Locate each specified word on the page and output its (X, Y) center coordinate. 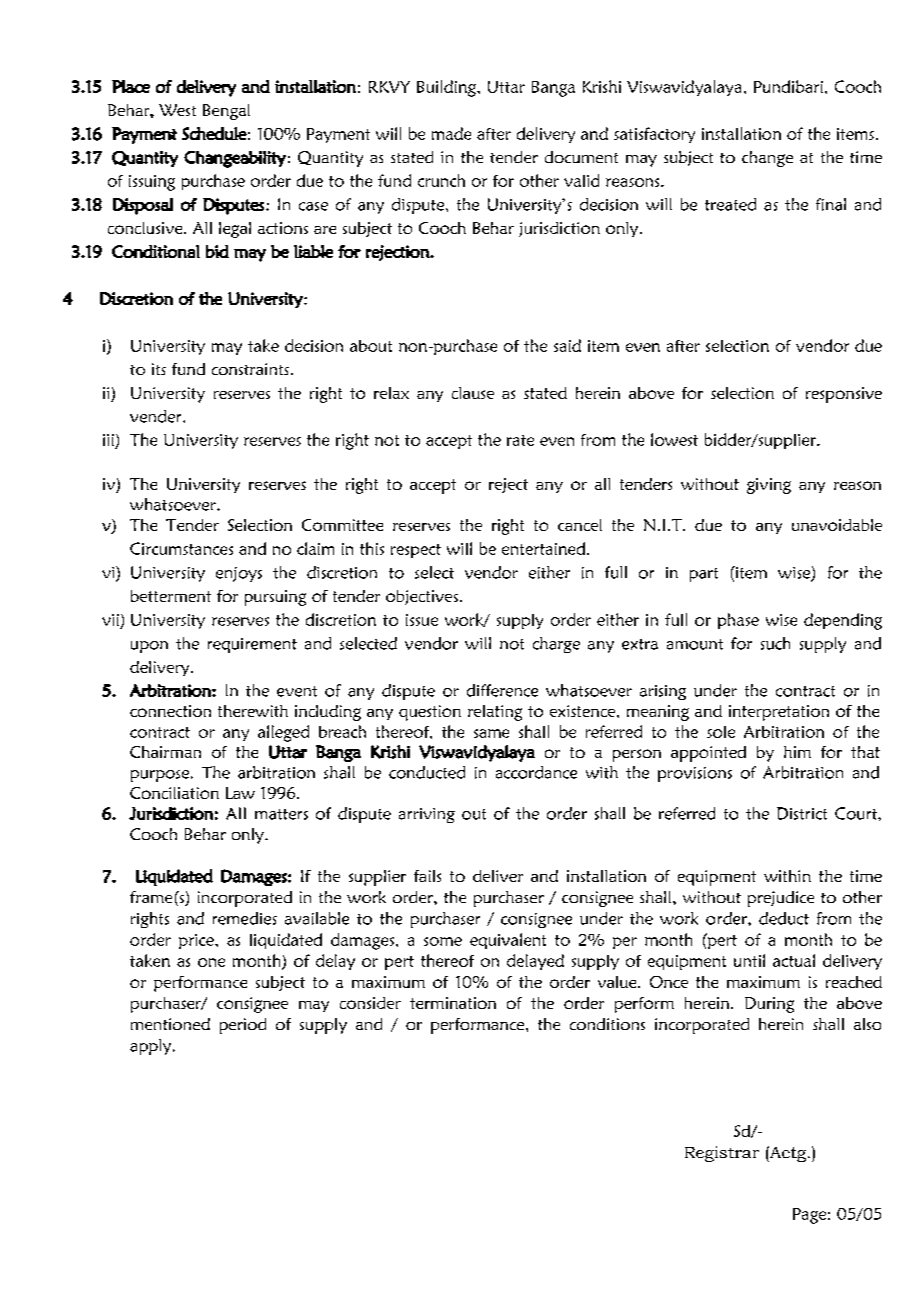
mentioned (170, 1024)
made (451, 133)
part (704, 575)
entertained (545, 548)
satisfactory (654, 135)
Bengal (226, 112)
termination (453, 1003)
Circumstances (181, 548)
